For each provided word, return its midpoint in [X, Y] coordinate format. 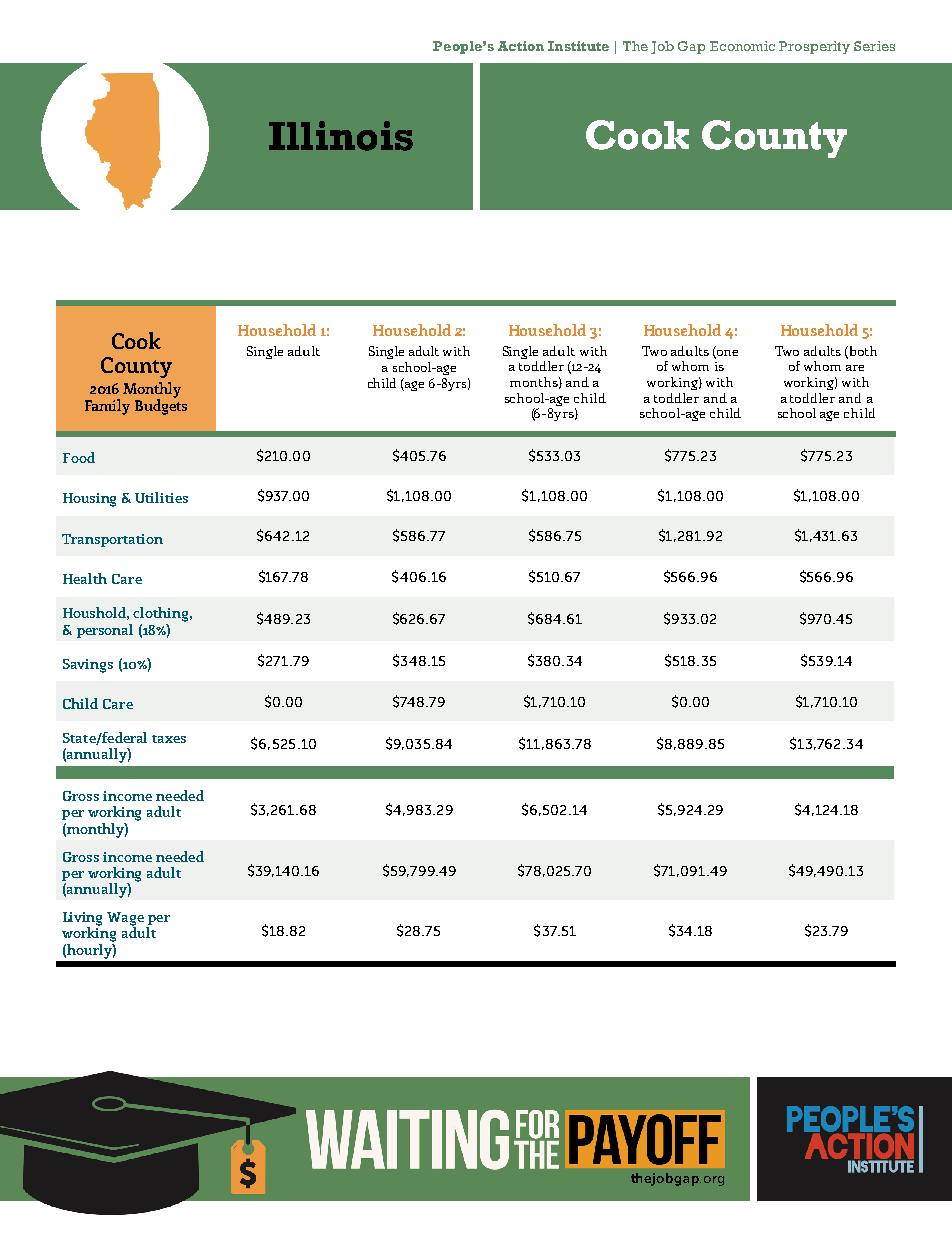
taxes [169, 739]
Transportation [112, 540]
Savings [88, 666]
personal [105, 631]
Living [82, 920]
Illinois [341, 136]
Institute [578, 46]
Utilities [161, 497]
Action [521, 46]
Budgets [161, 406]
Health [85, 578]
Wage [125, 920]
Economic [742, 46]
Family [107, 407]
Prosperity [814, 47]
